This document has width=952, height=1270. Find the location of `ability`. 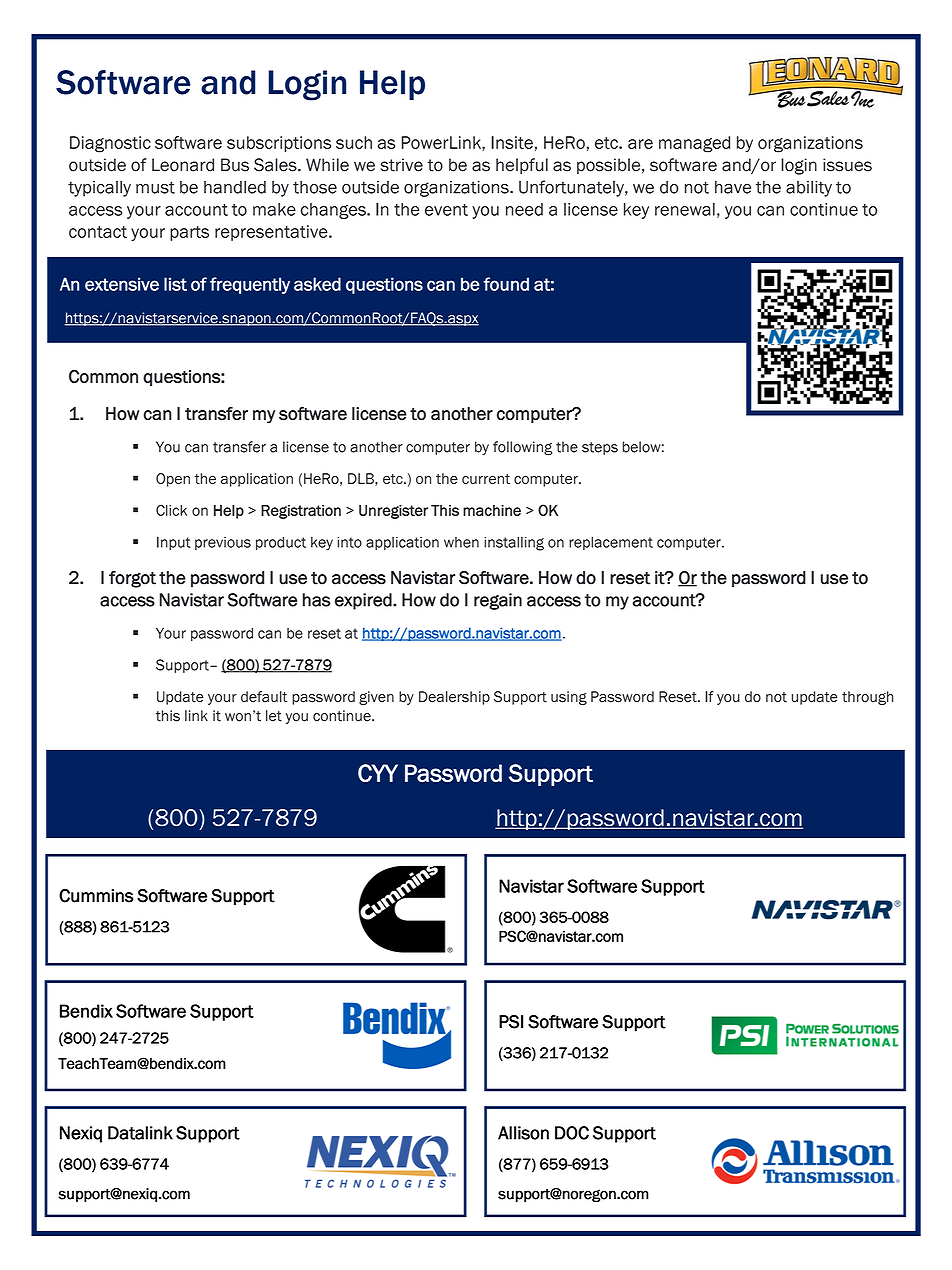

ability is located at coordinates (809, 188).
